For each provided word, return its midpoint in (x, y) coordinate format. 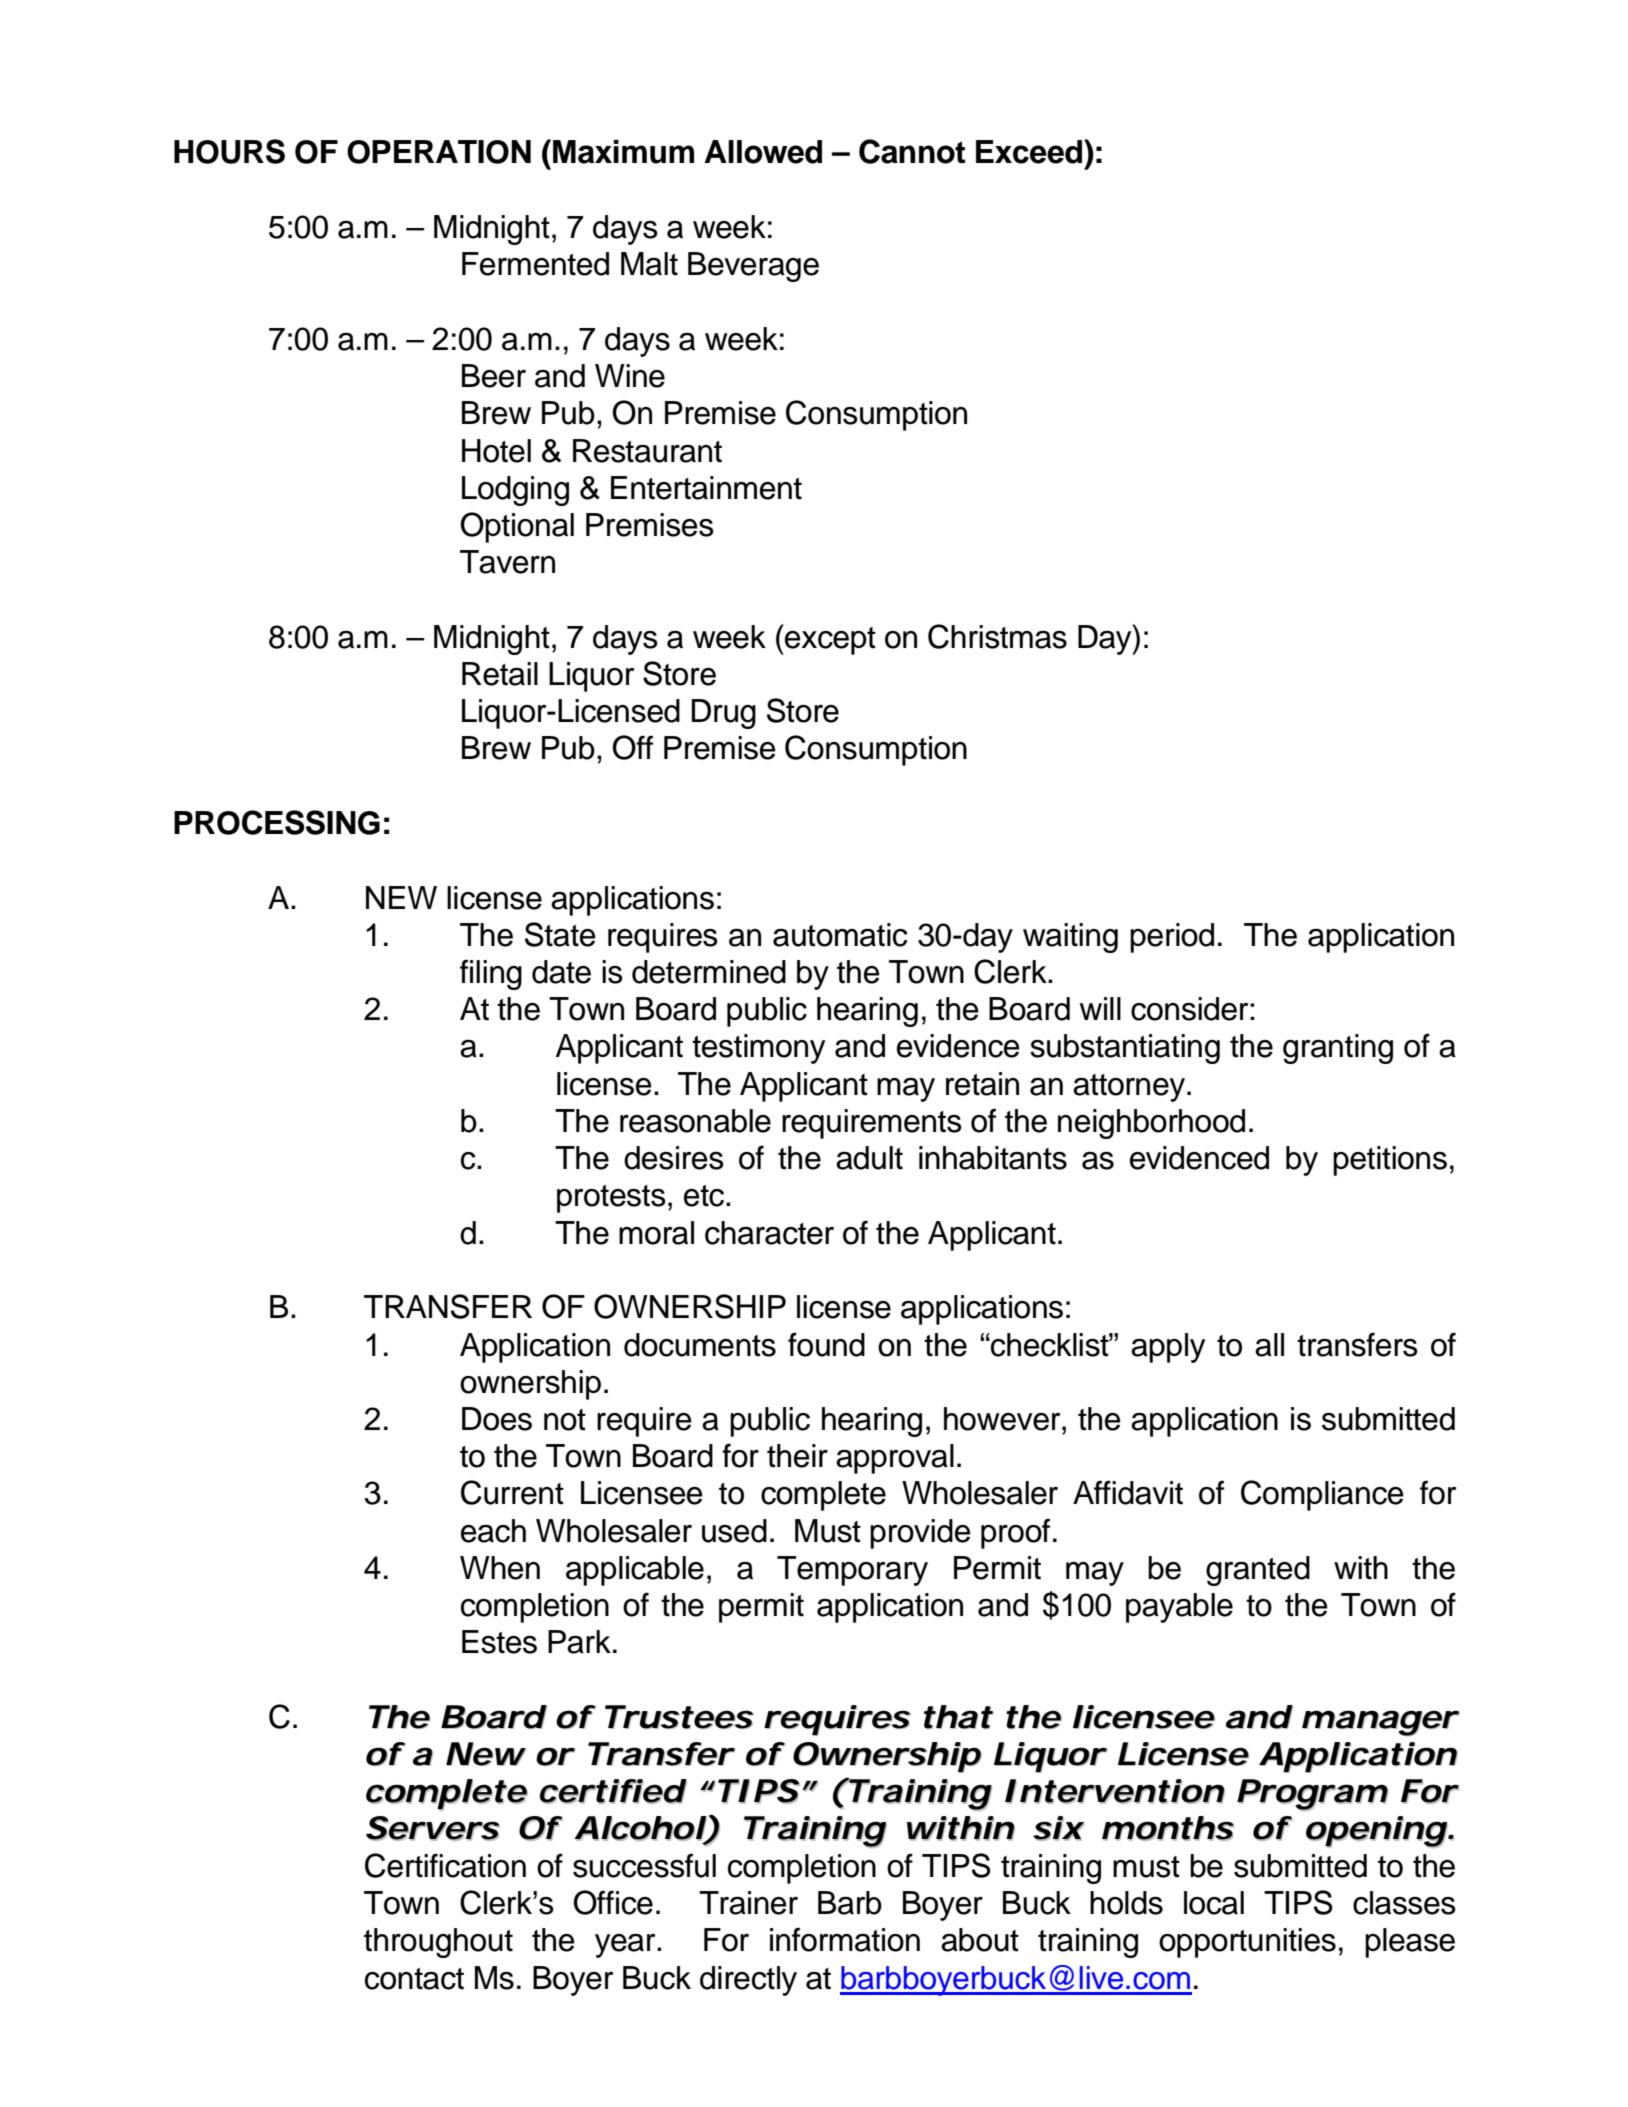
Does (497, 1419)
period (1172, 938)
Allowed (763, 152)
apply (1168, 1348)
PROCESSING (277, 822)
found (826, 1344)
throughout (438, 1943)
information (845, 1939)
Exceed (1030, 151)
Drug (723, 714)
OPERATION (439, 152)
